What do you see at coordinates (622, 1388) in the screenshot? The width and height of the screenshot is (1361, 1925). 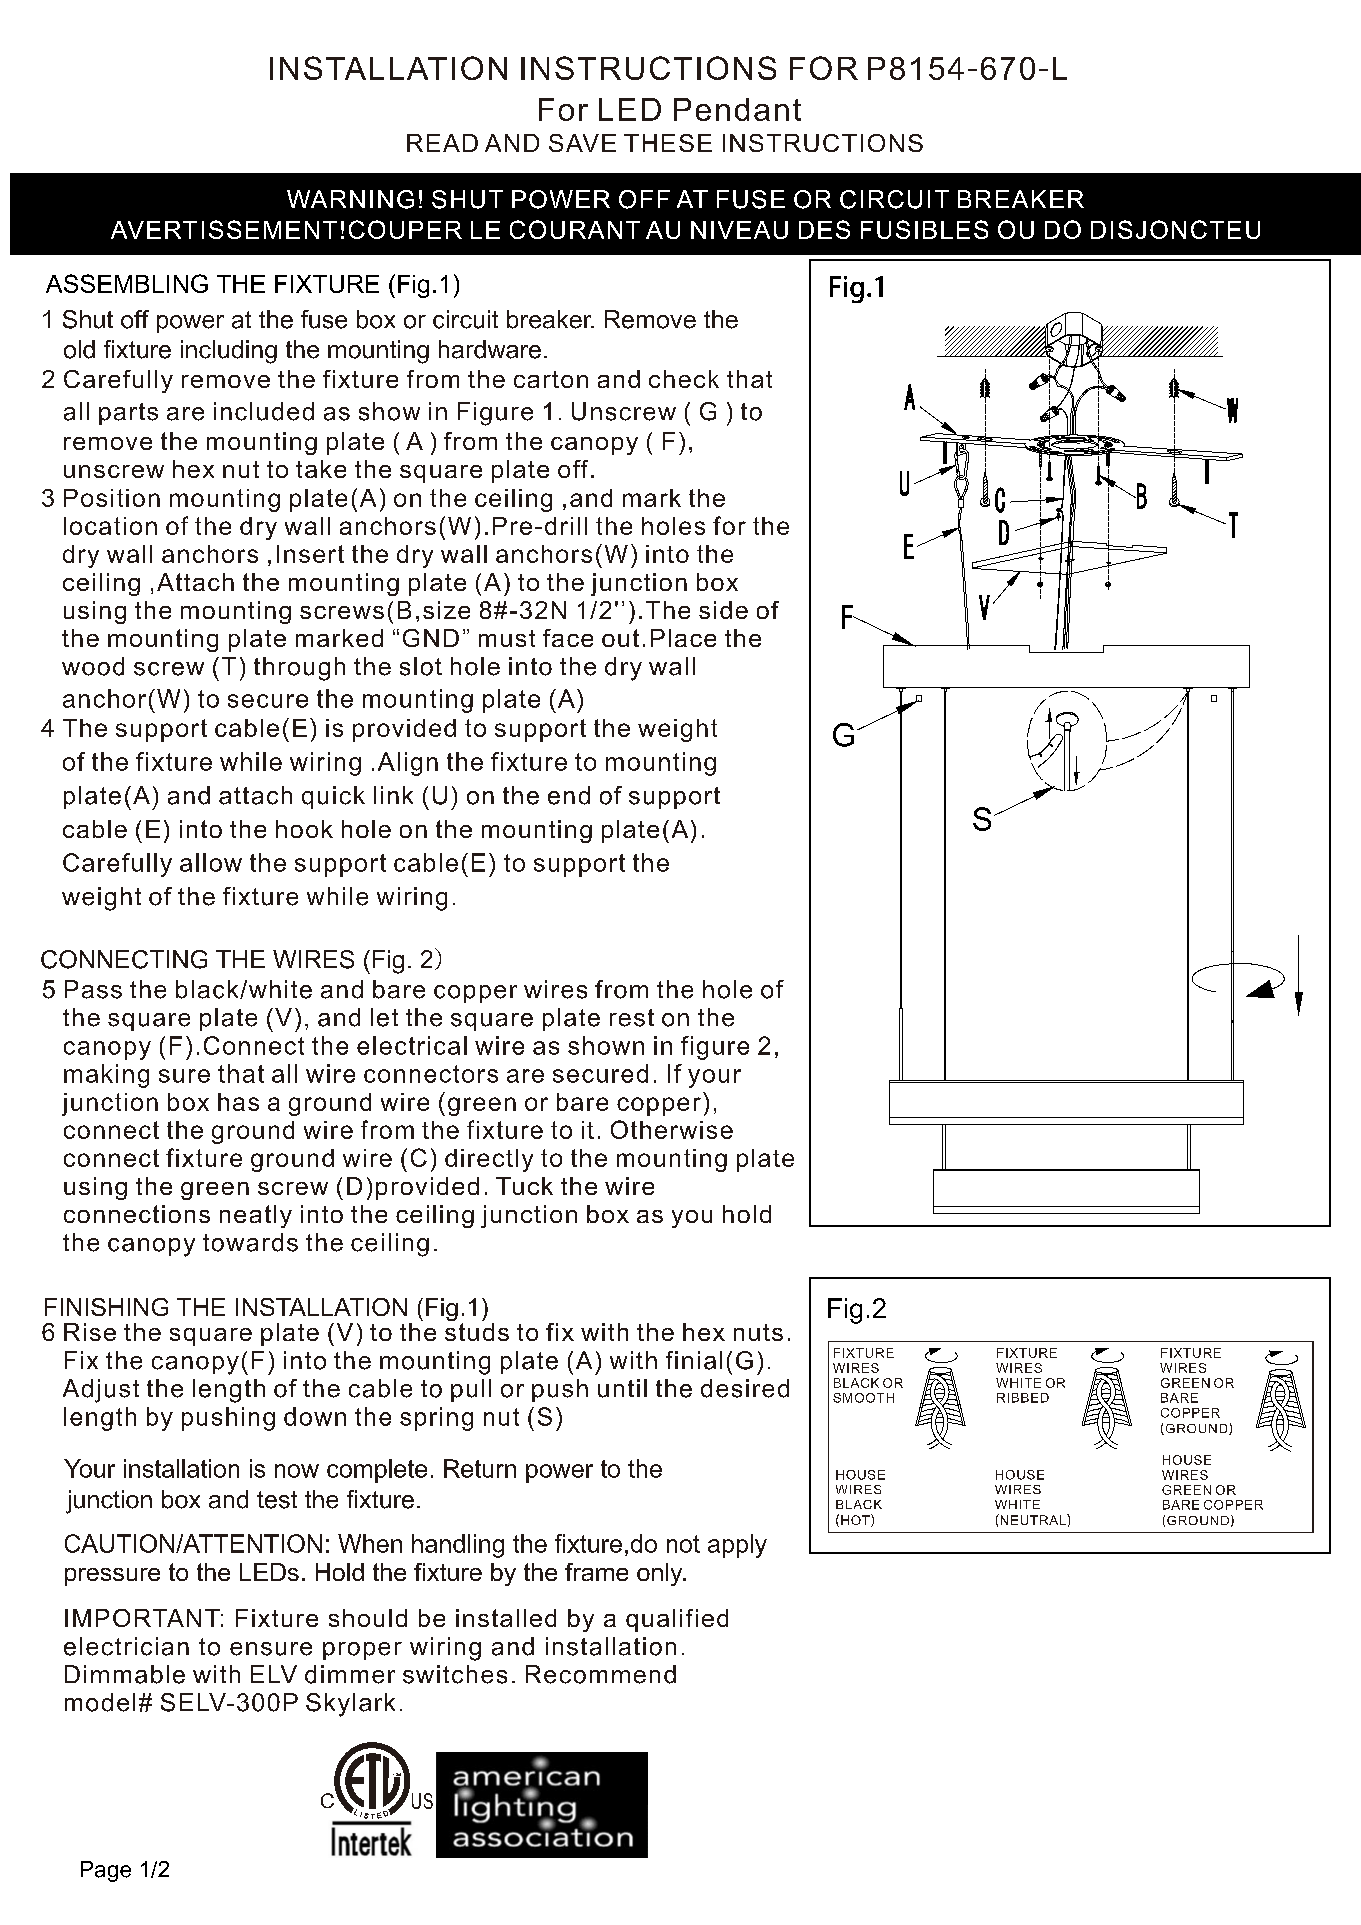 I see `until` at bounding box center [622, 1388].
